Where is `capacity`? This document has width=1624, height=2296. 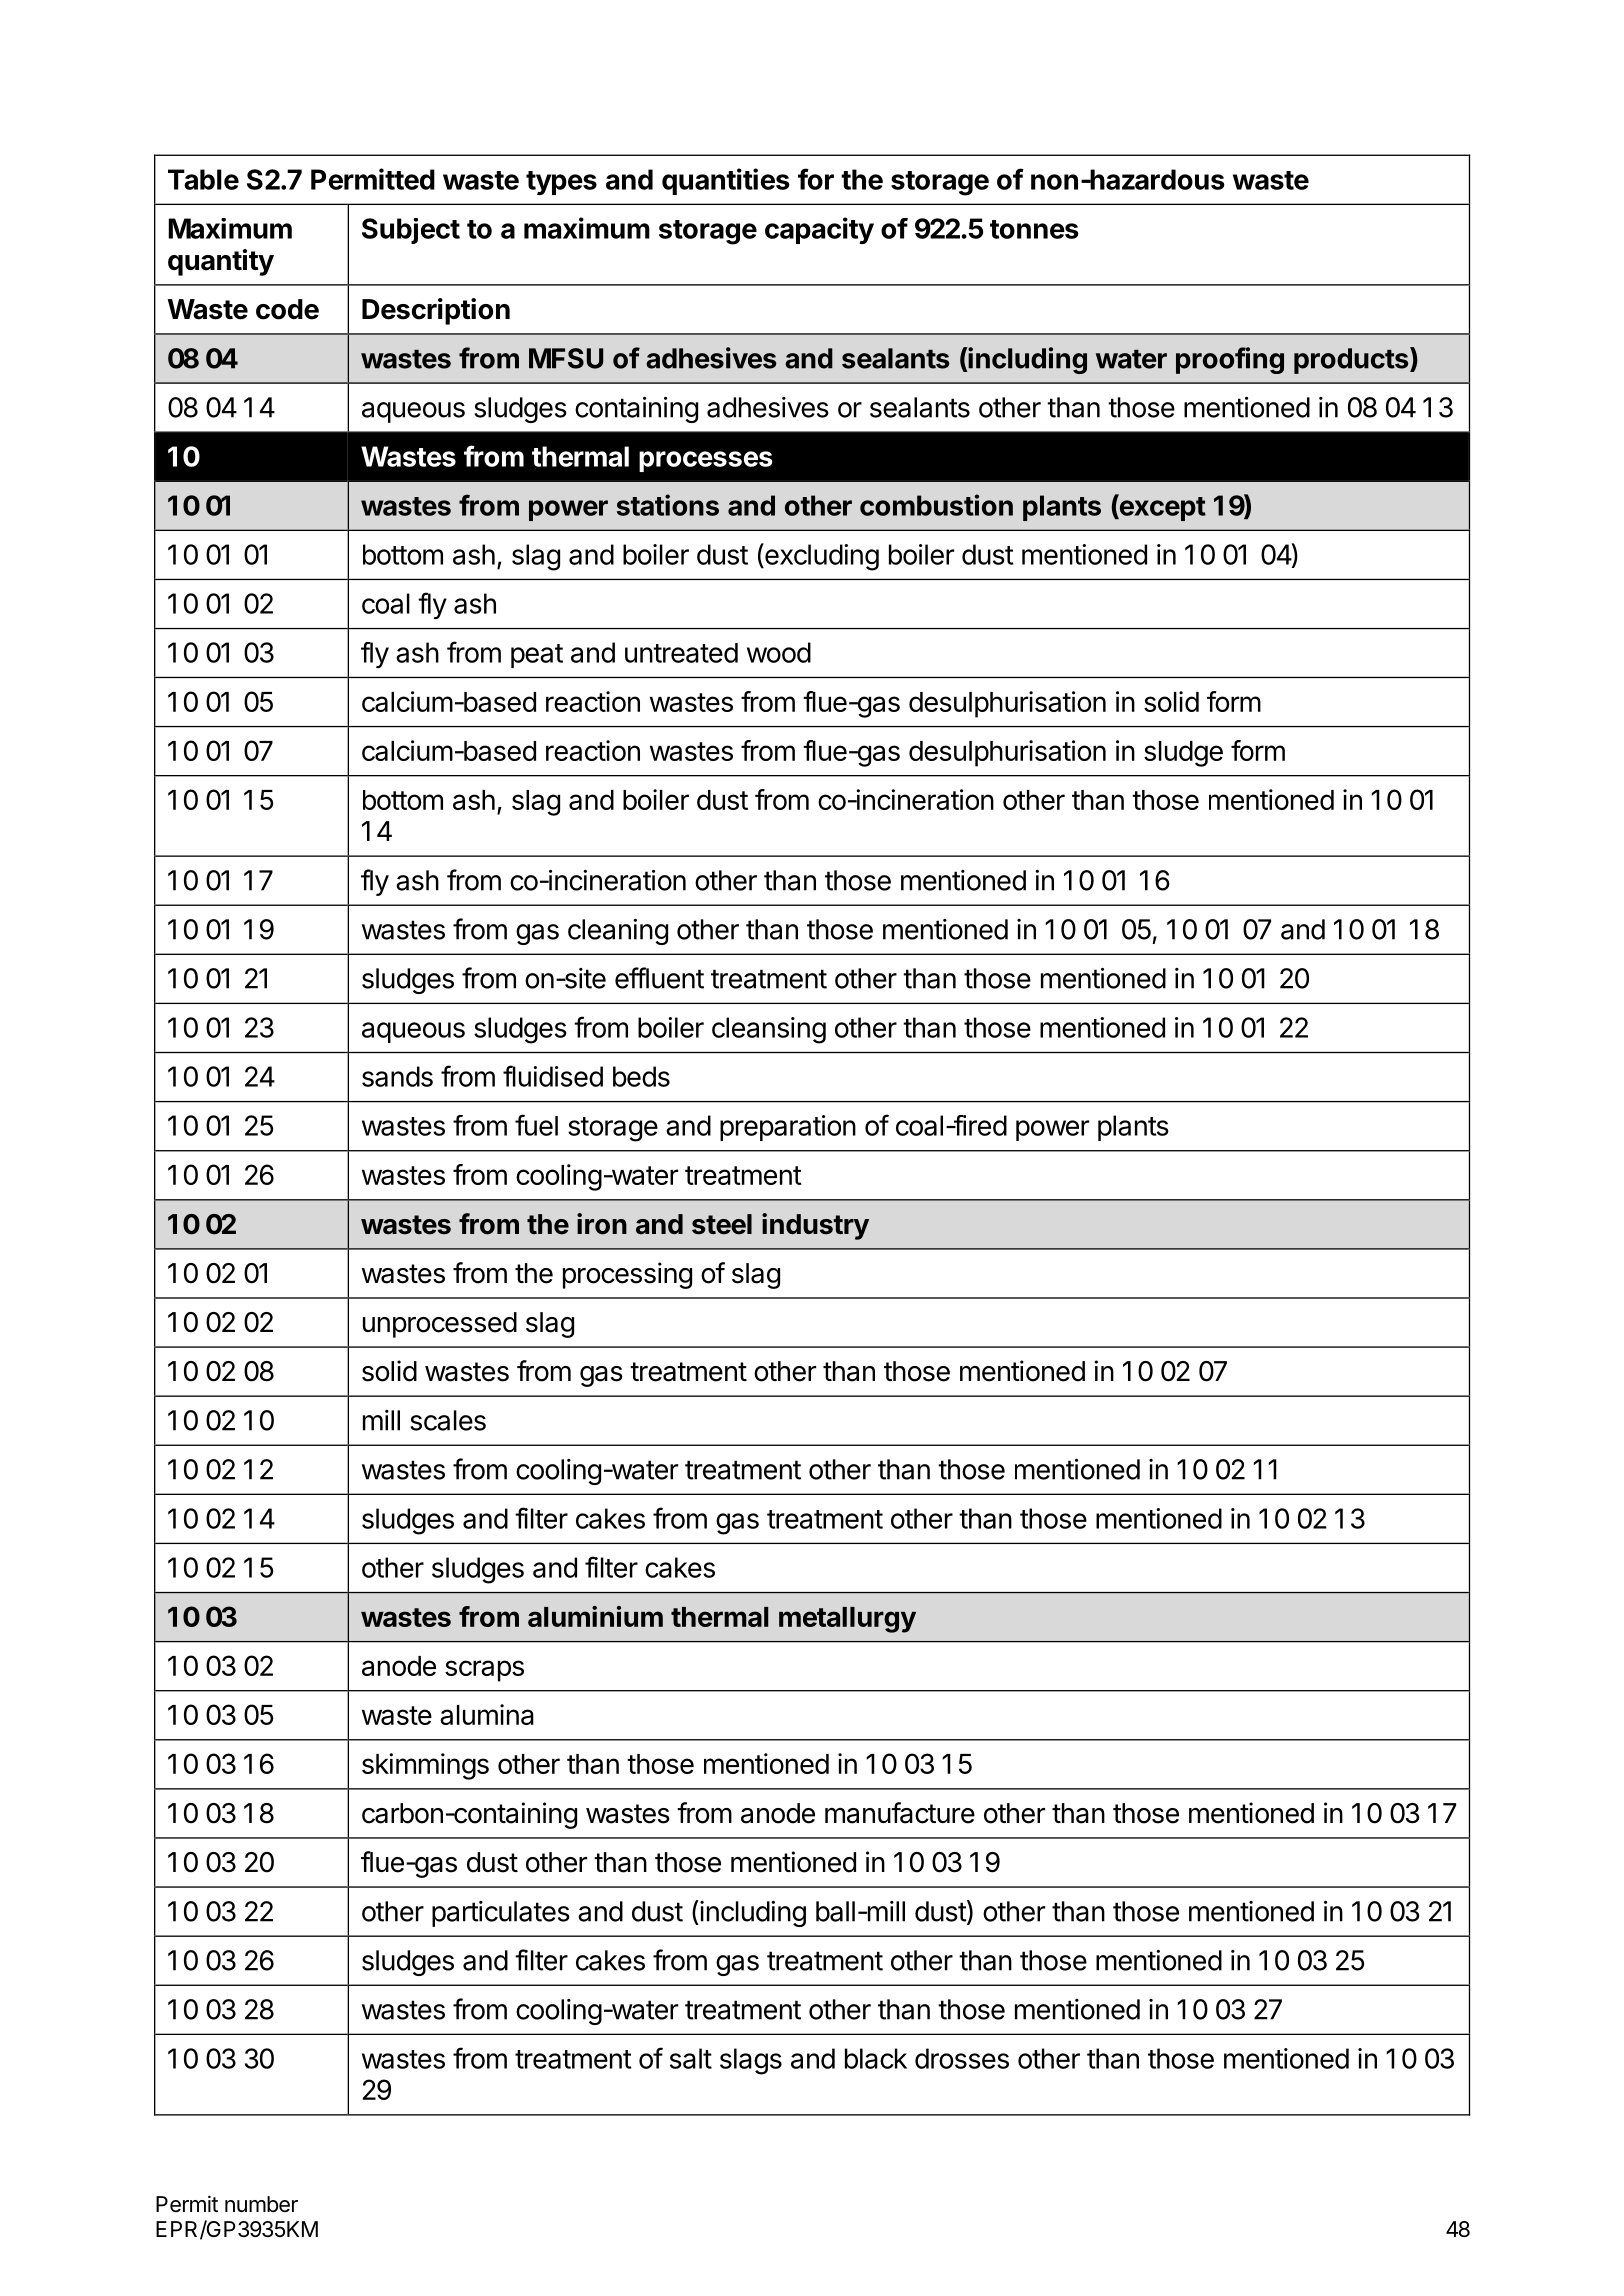 capacity is located at coordinates (819, 230).
